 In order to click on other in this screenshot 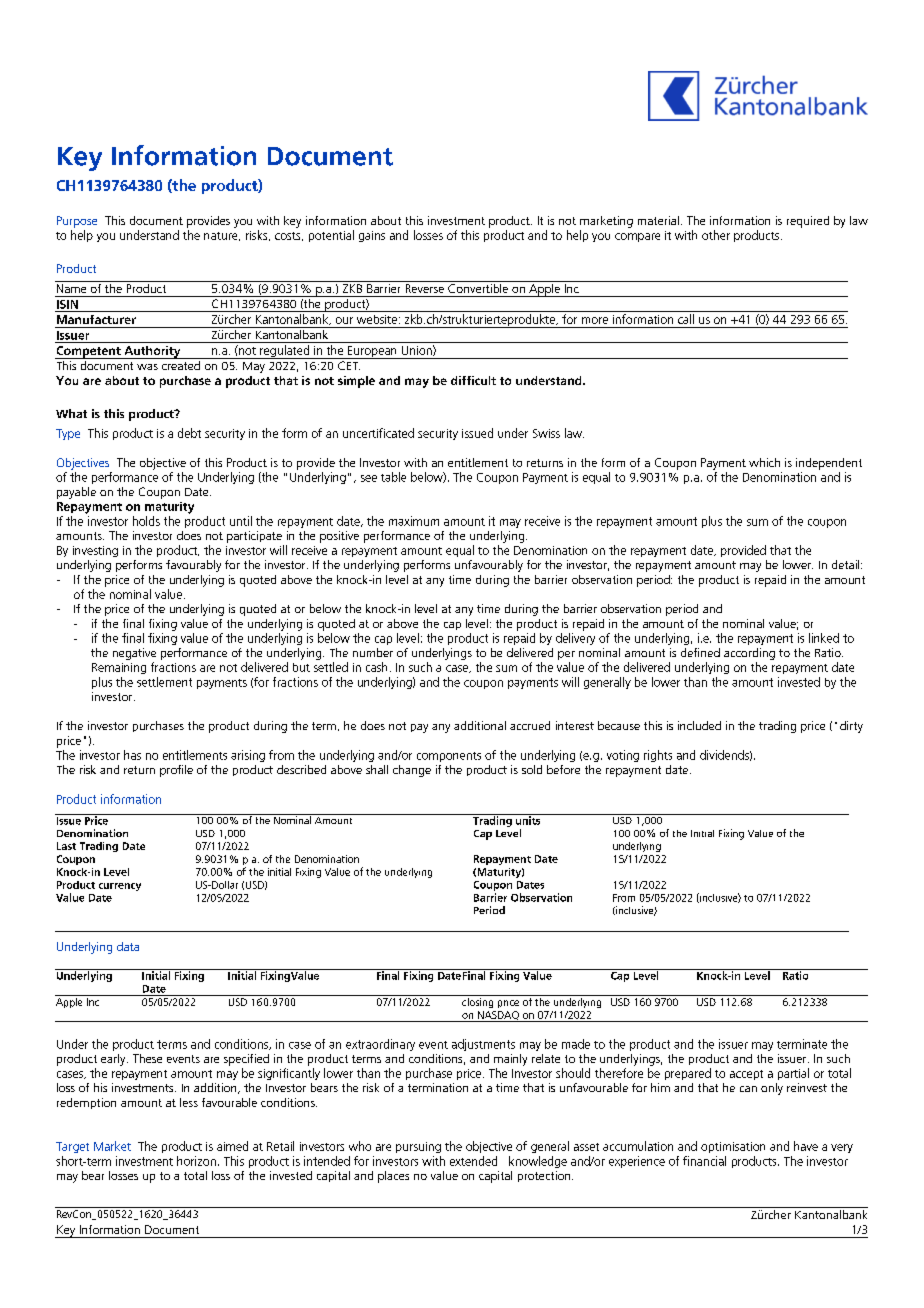, I will do `click(716, 235)`.
